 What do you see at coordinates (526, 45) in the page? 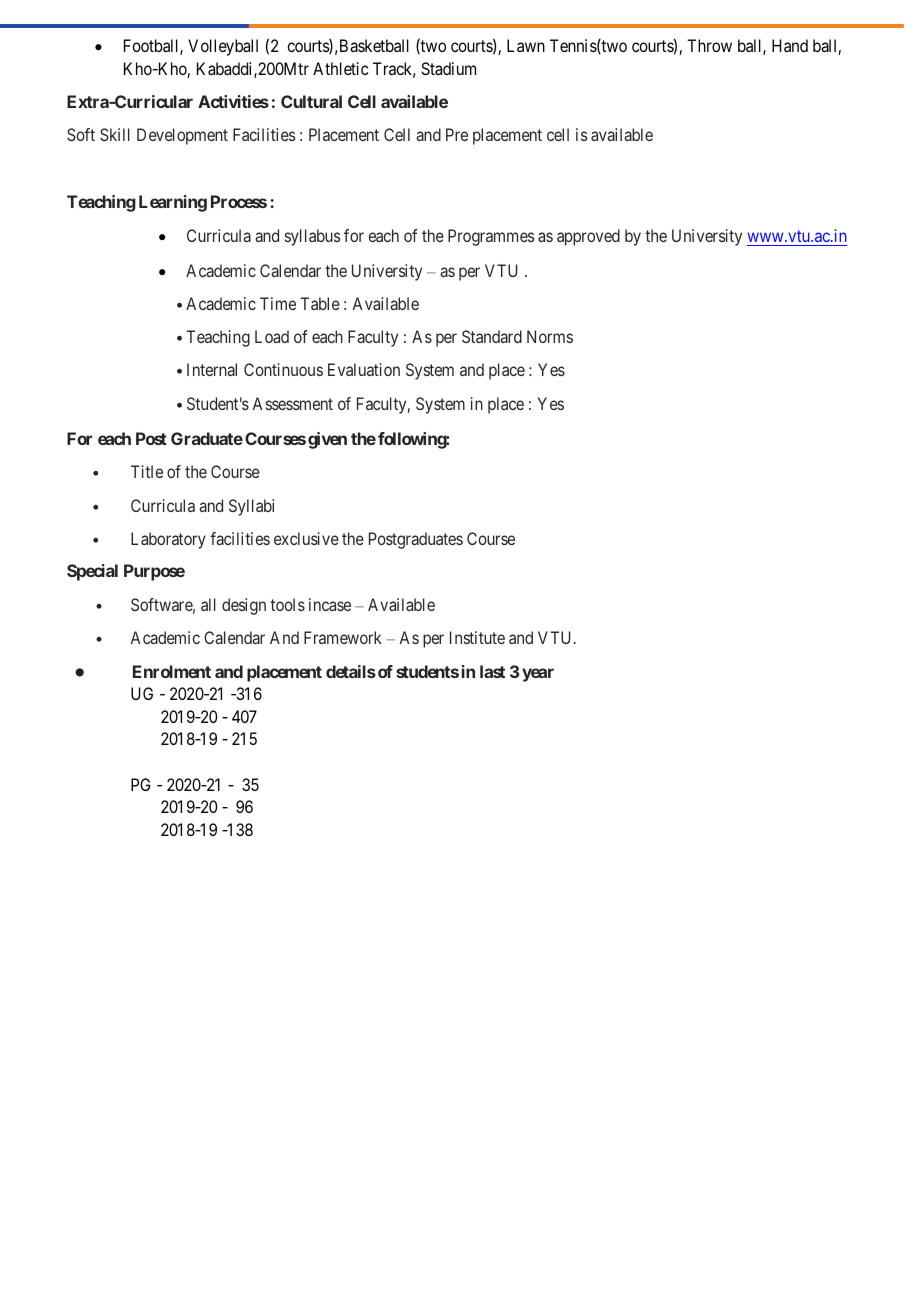
I see `Lawn` at bounding box center [526, 45].
